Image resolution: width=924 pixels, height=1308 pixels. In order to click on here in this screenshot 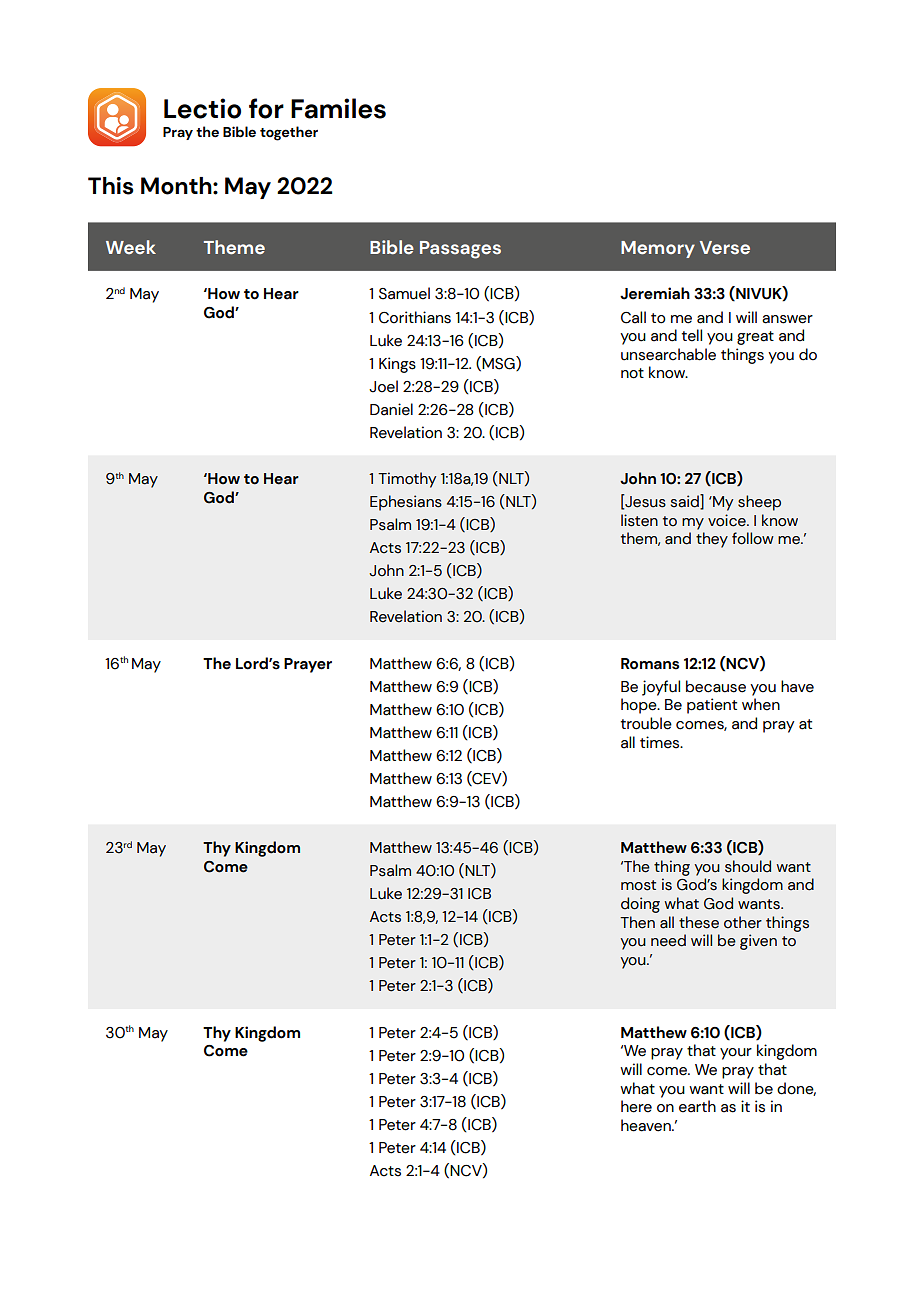, I will do `click(636, 1106)`.
